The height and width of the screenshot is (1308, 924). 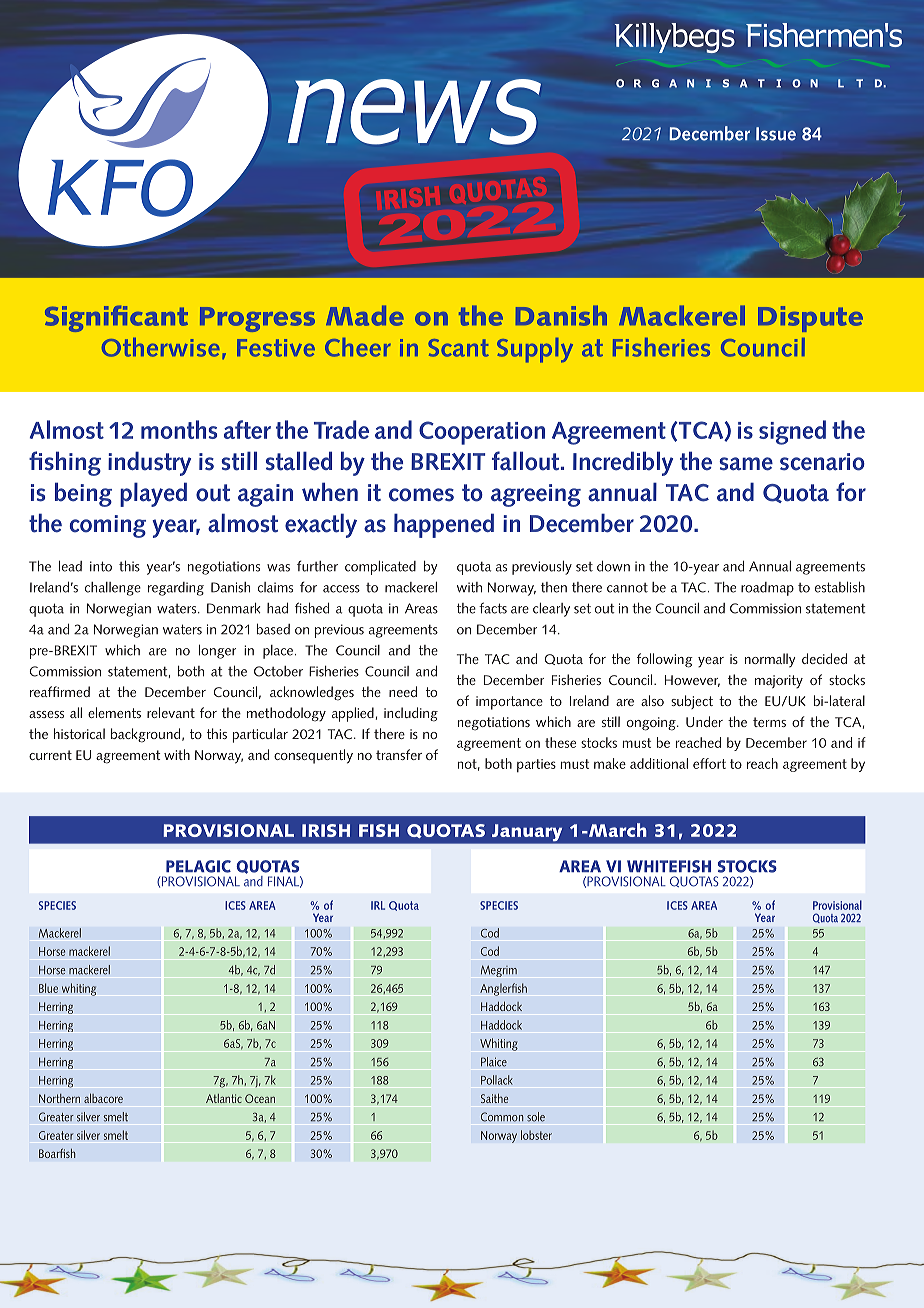 I want to click on PELAGIC, so click(x=198, y=866).
